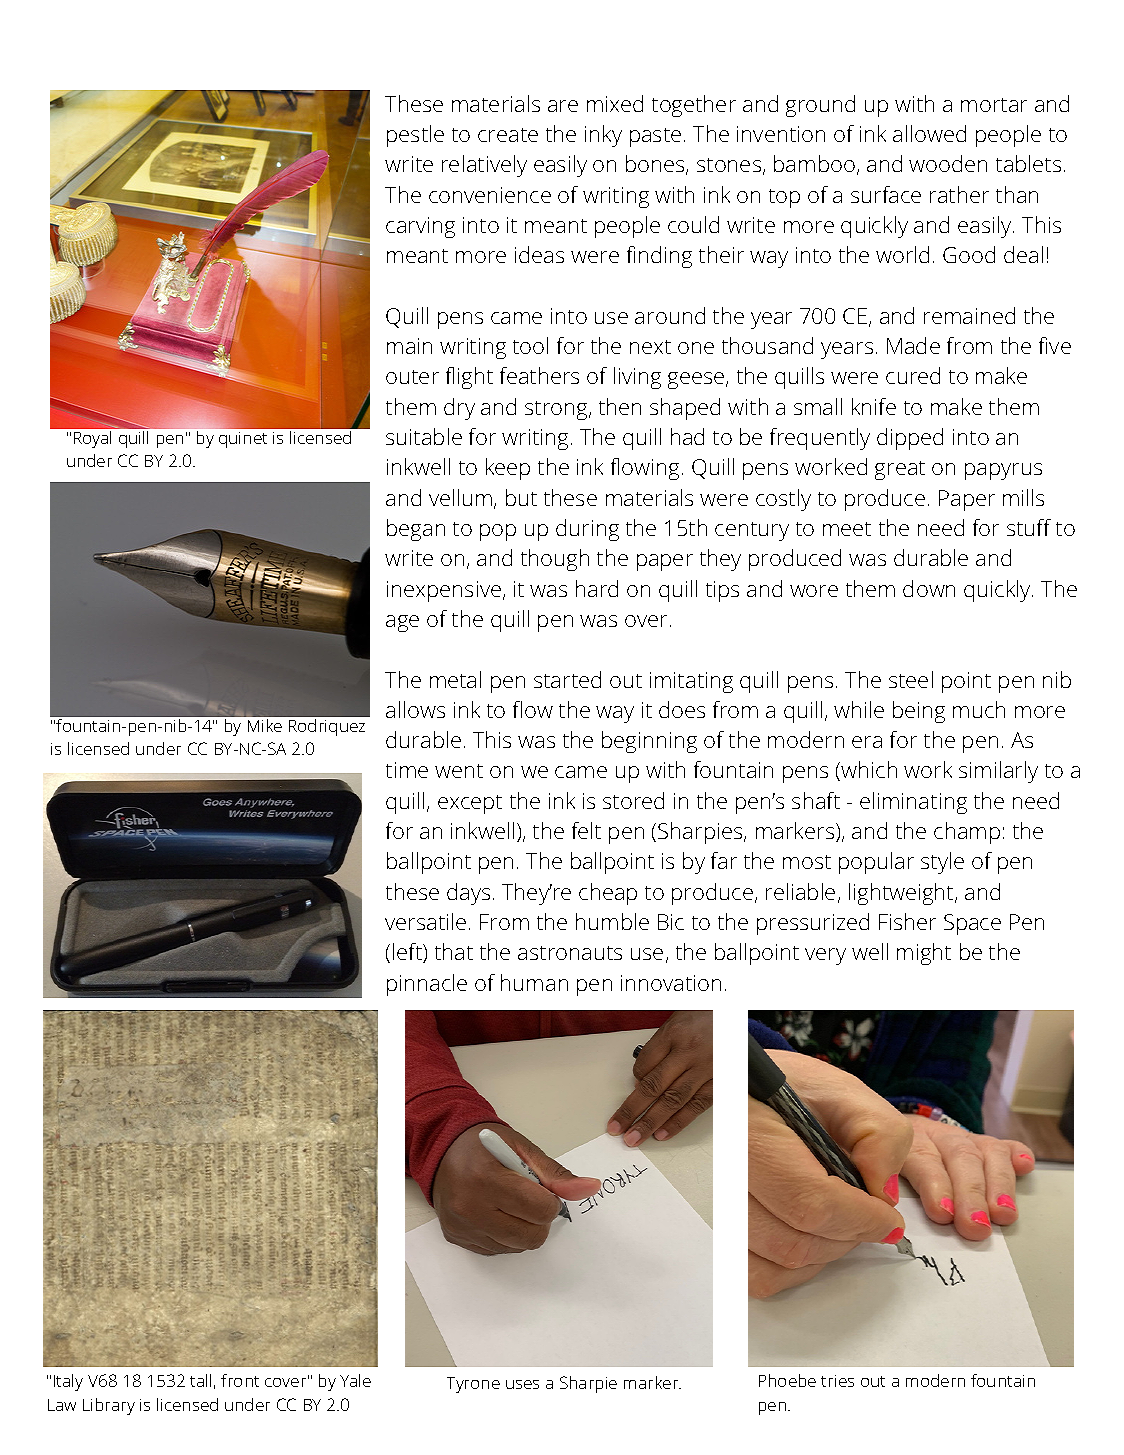 This screenshot has width=1124, height=1455. What do you see at coordinates (415, 136) in the screenshot?
I see `pestle` at bounding box center [415, 136].
